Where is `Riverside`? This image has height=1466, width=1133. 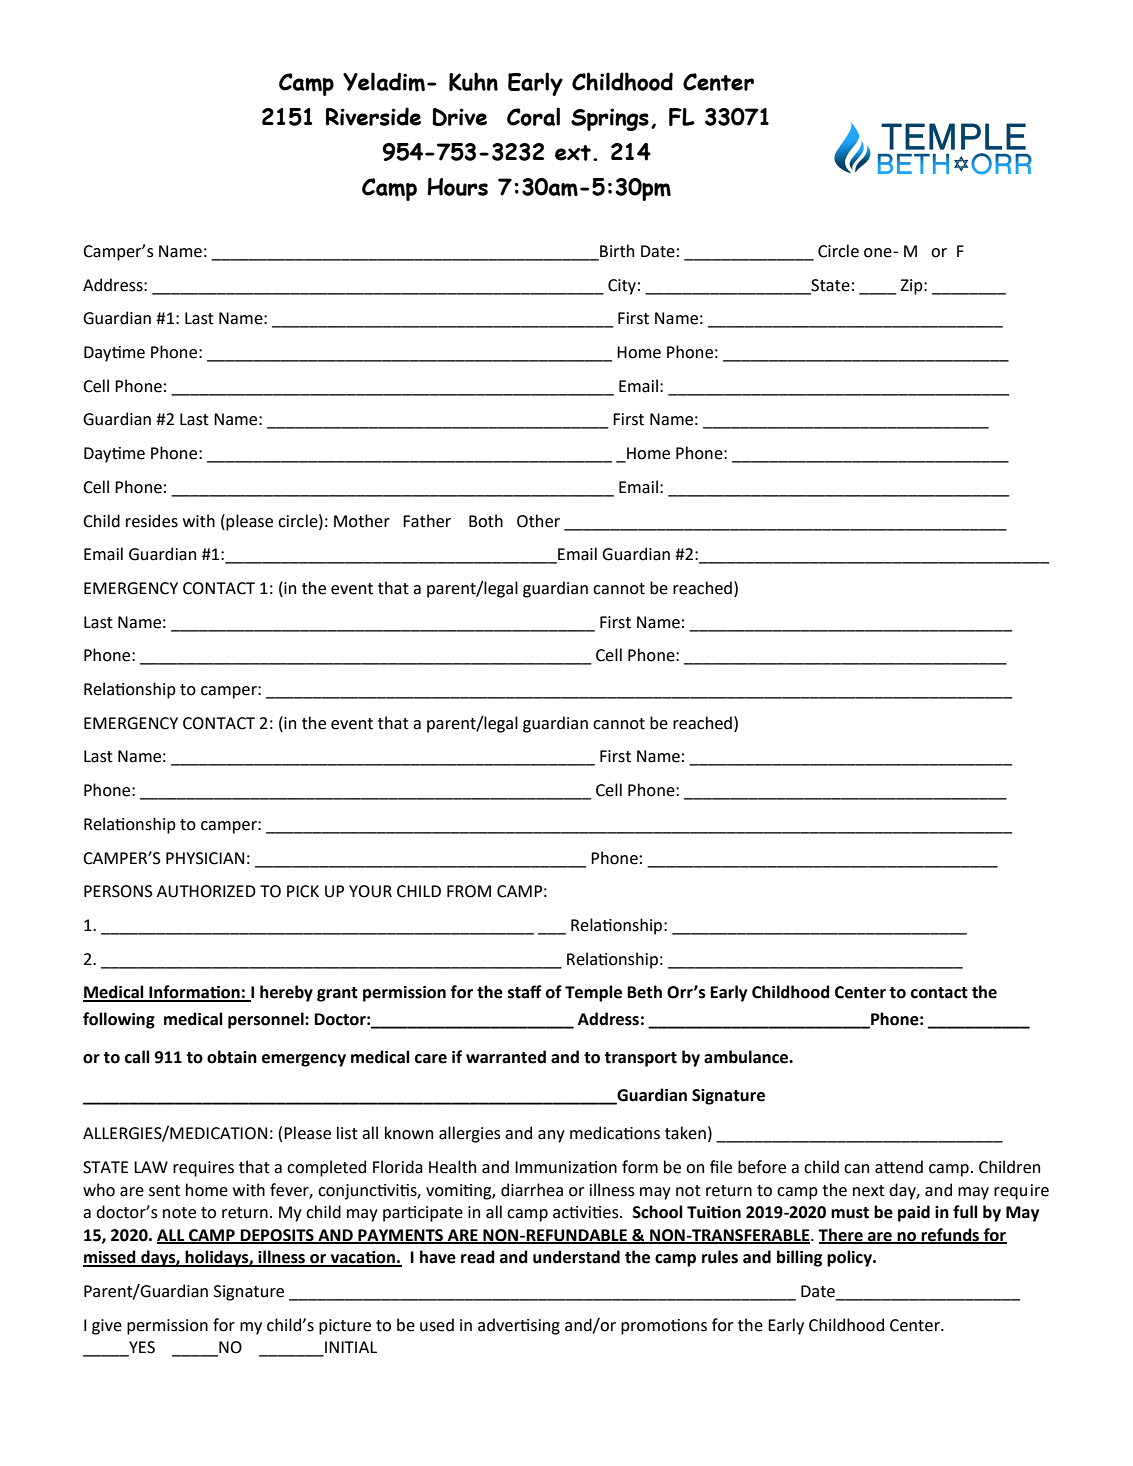 Riverside is located at coordinates (373, 116).
